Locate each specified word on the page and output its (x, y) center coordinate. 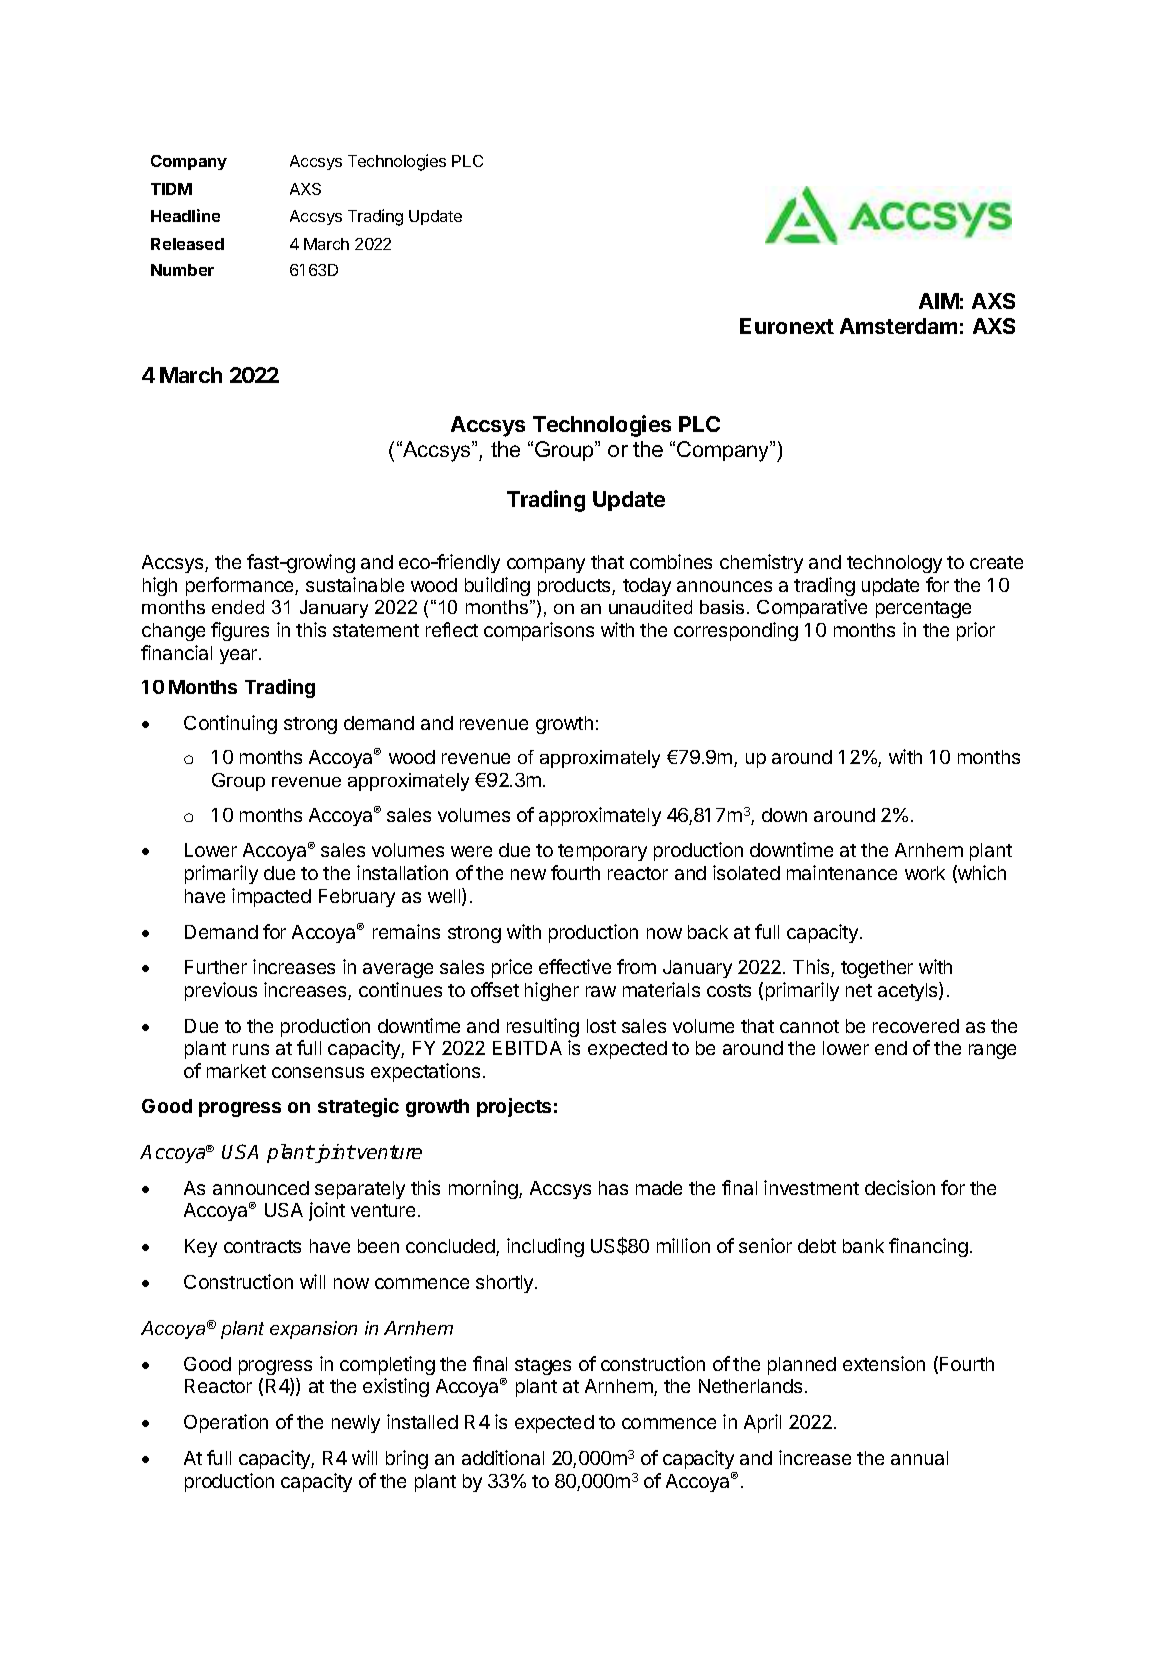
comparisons (539, 631)
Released (187, 244)
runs (251, 1049)
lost (601, 1026)
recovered (916, 1026)
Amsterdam (898, 326)
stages (543, 1366)
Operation (226, 1423)
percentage (923, 609)
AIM (939, 301)
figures (240, 631)
